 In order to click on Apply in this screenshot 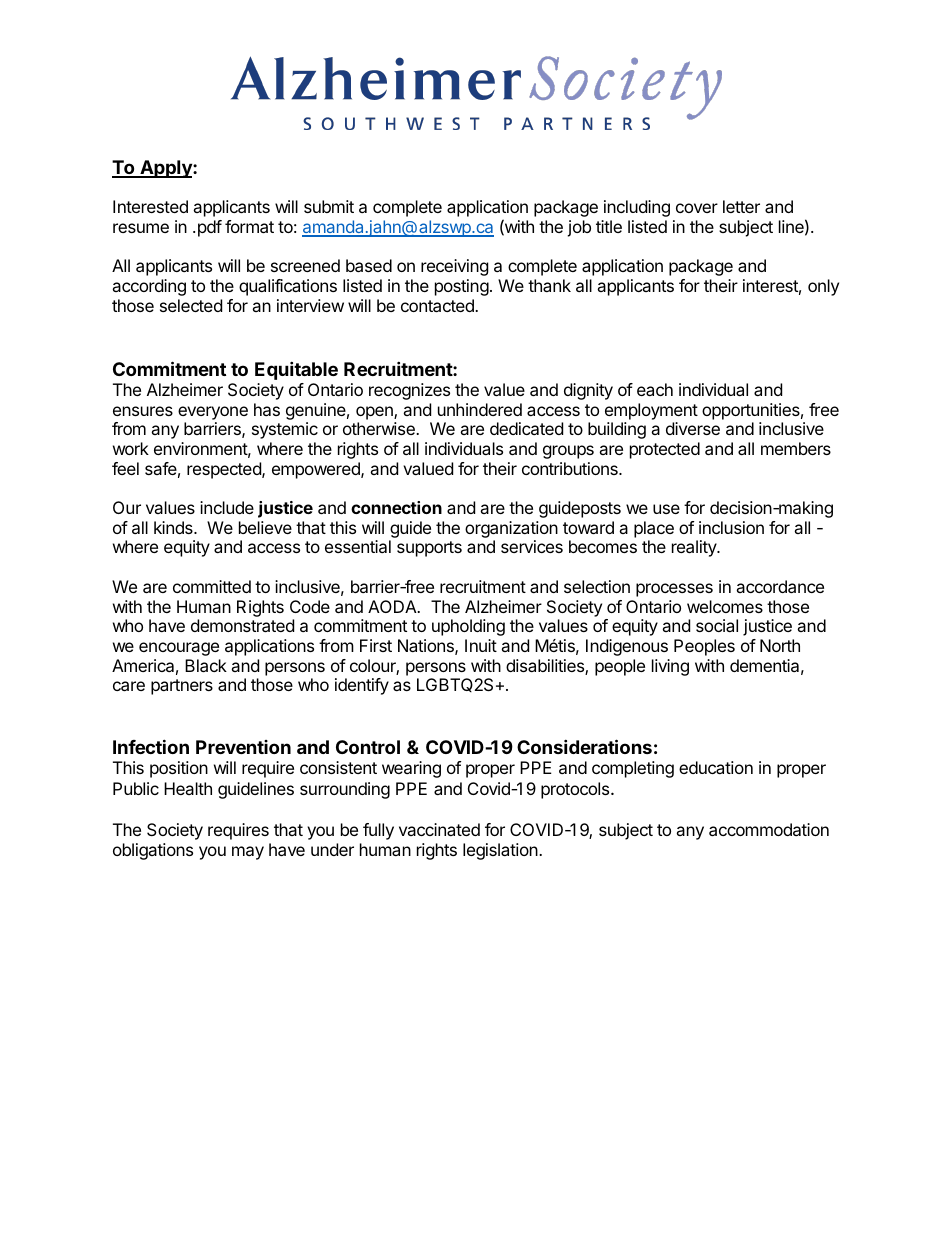, I will do `click(166, 169)`.
